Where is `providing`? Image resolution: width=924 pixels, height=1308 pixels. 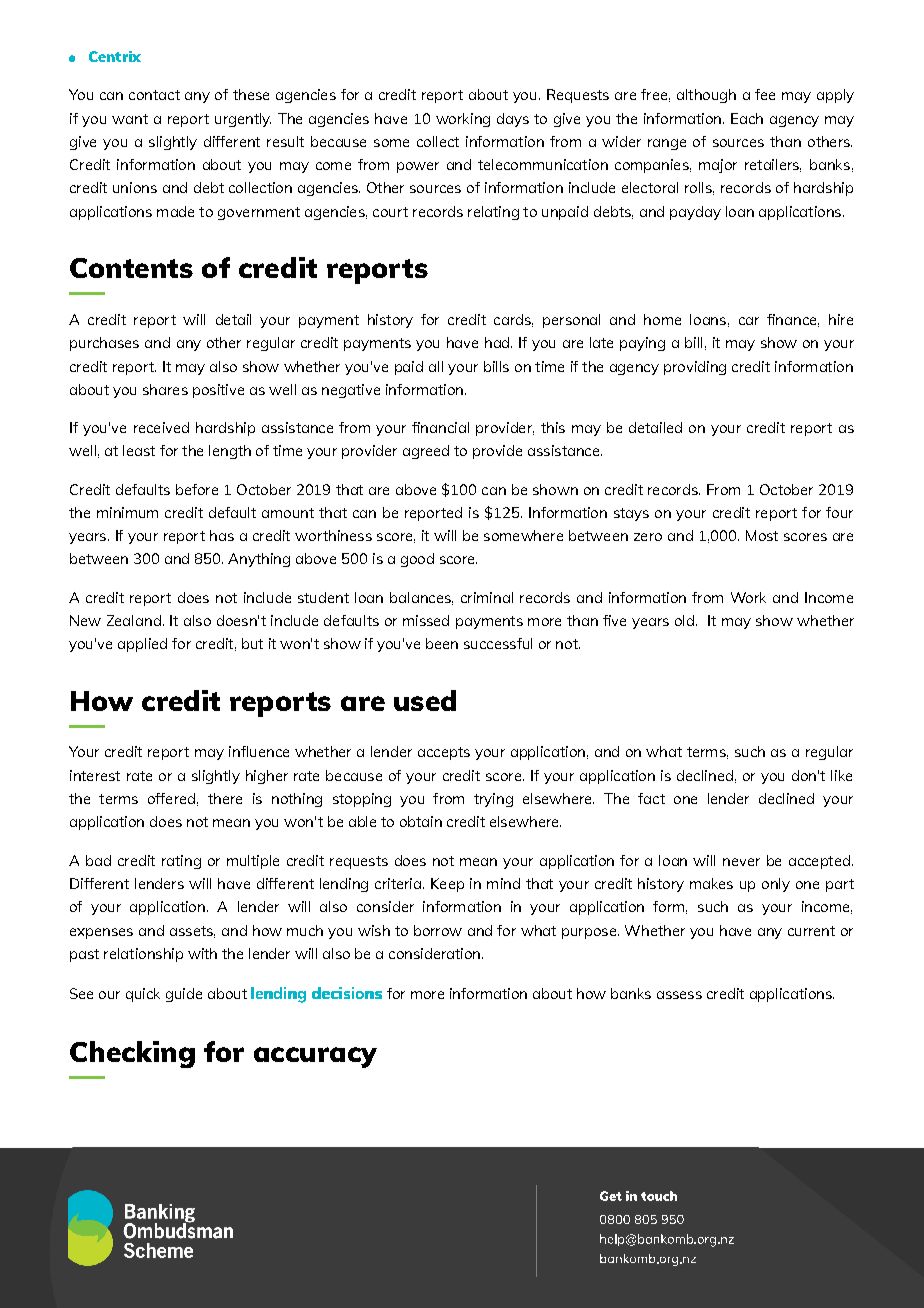 providing is located at coordinates (695, 368).
